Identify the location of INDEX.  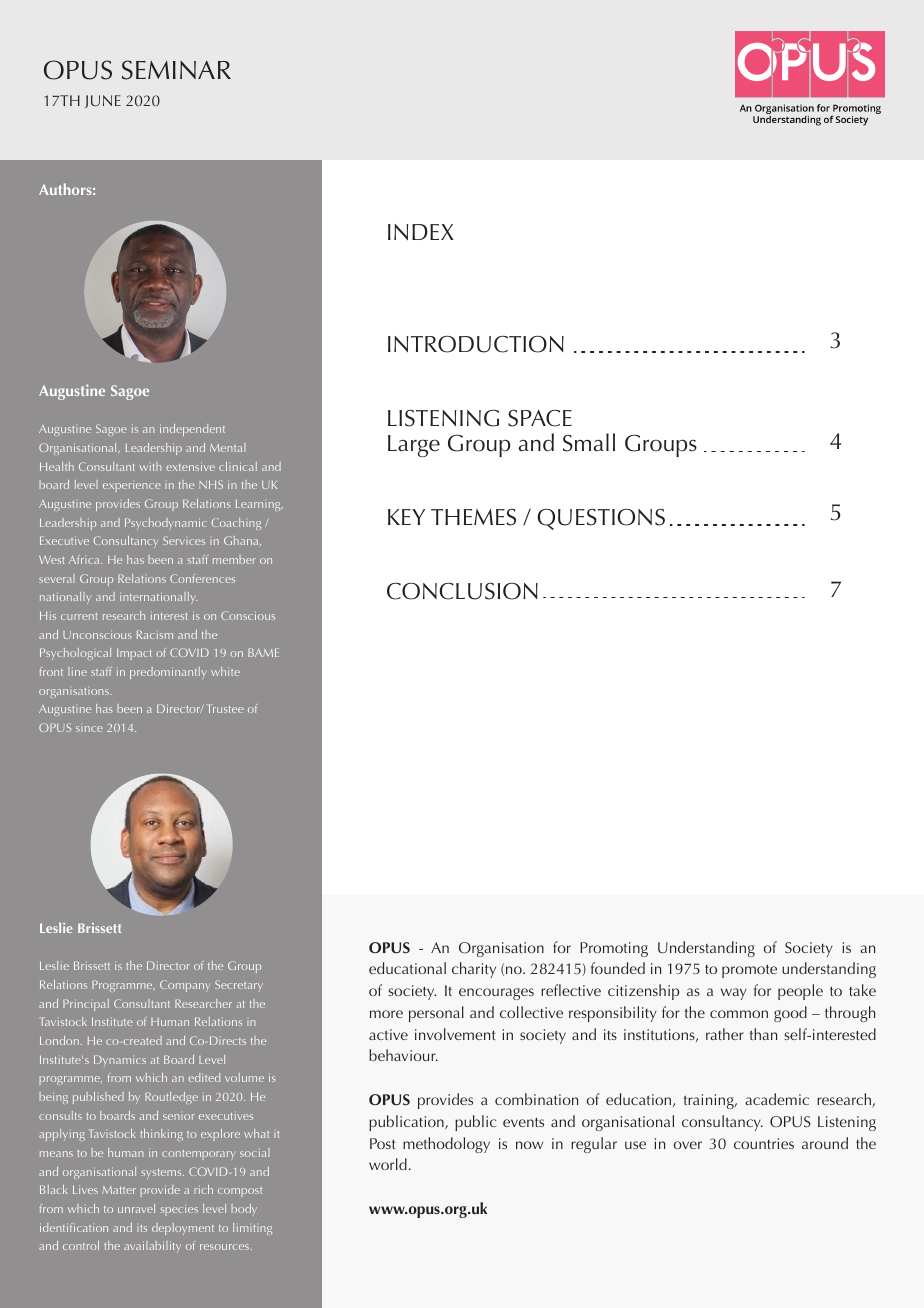
(421, 232).
